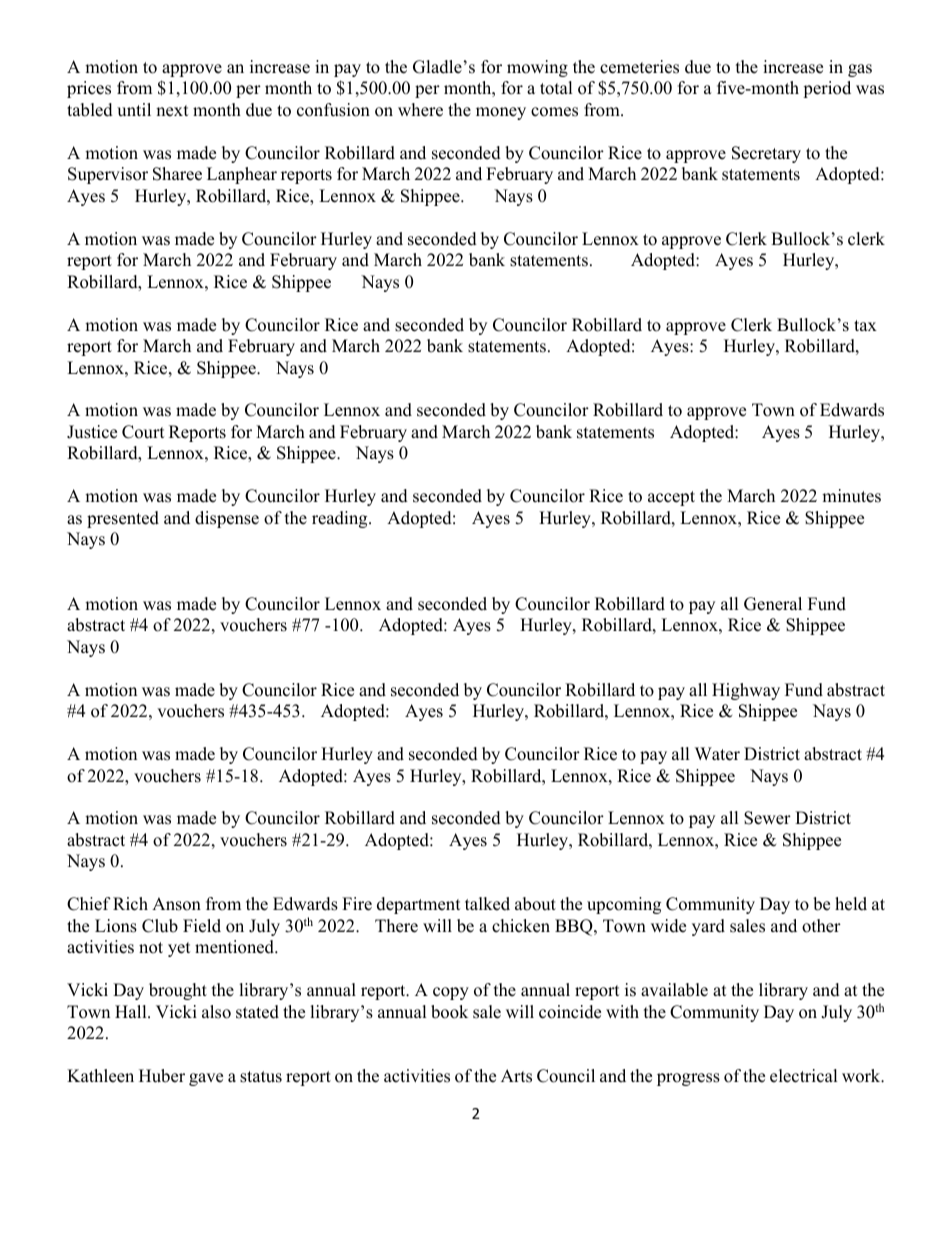 Image resolution: width=952 pixels, height=1233 pixels. What do you see at coordinates (865, 325) in the screenshot?
I see `tax` at bounding box center [865, 325].
